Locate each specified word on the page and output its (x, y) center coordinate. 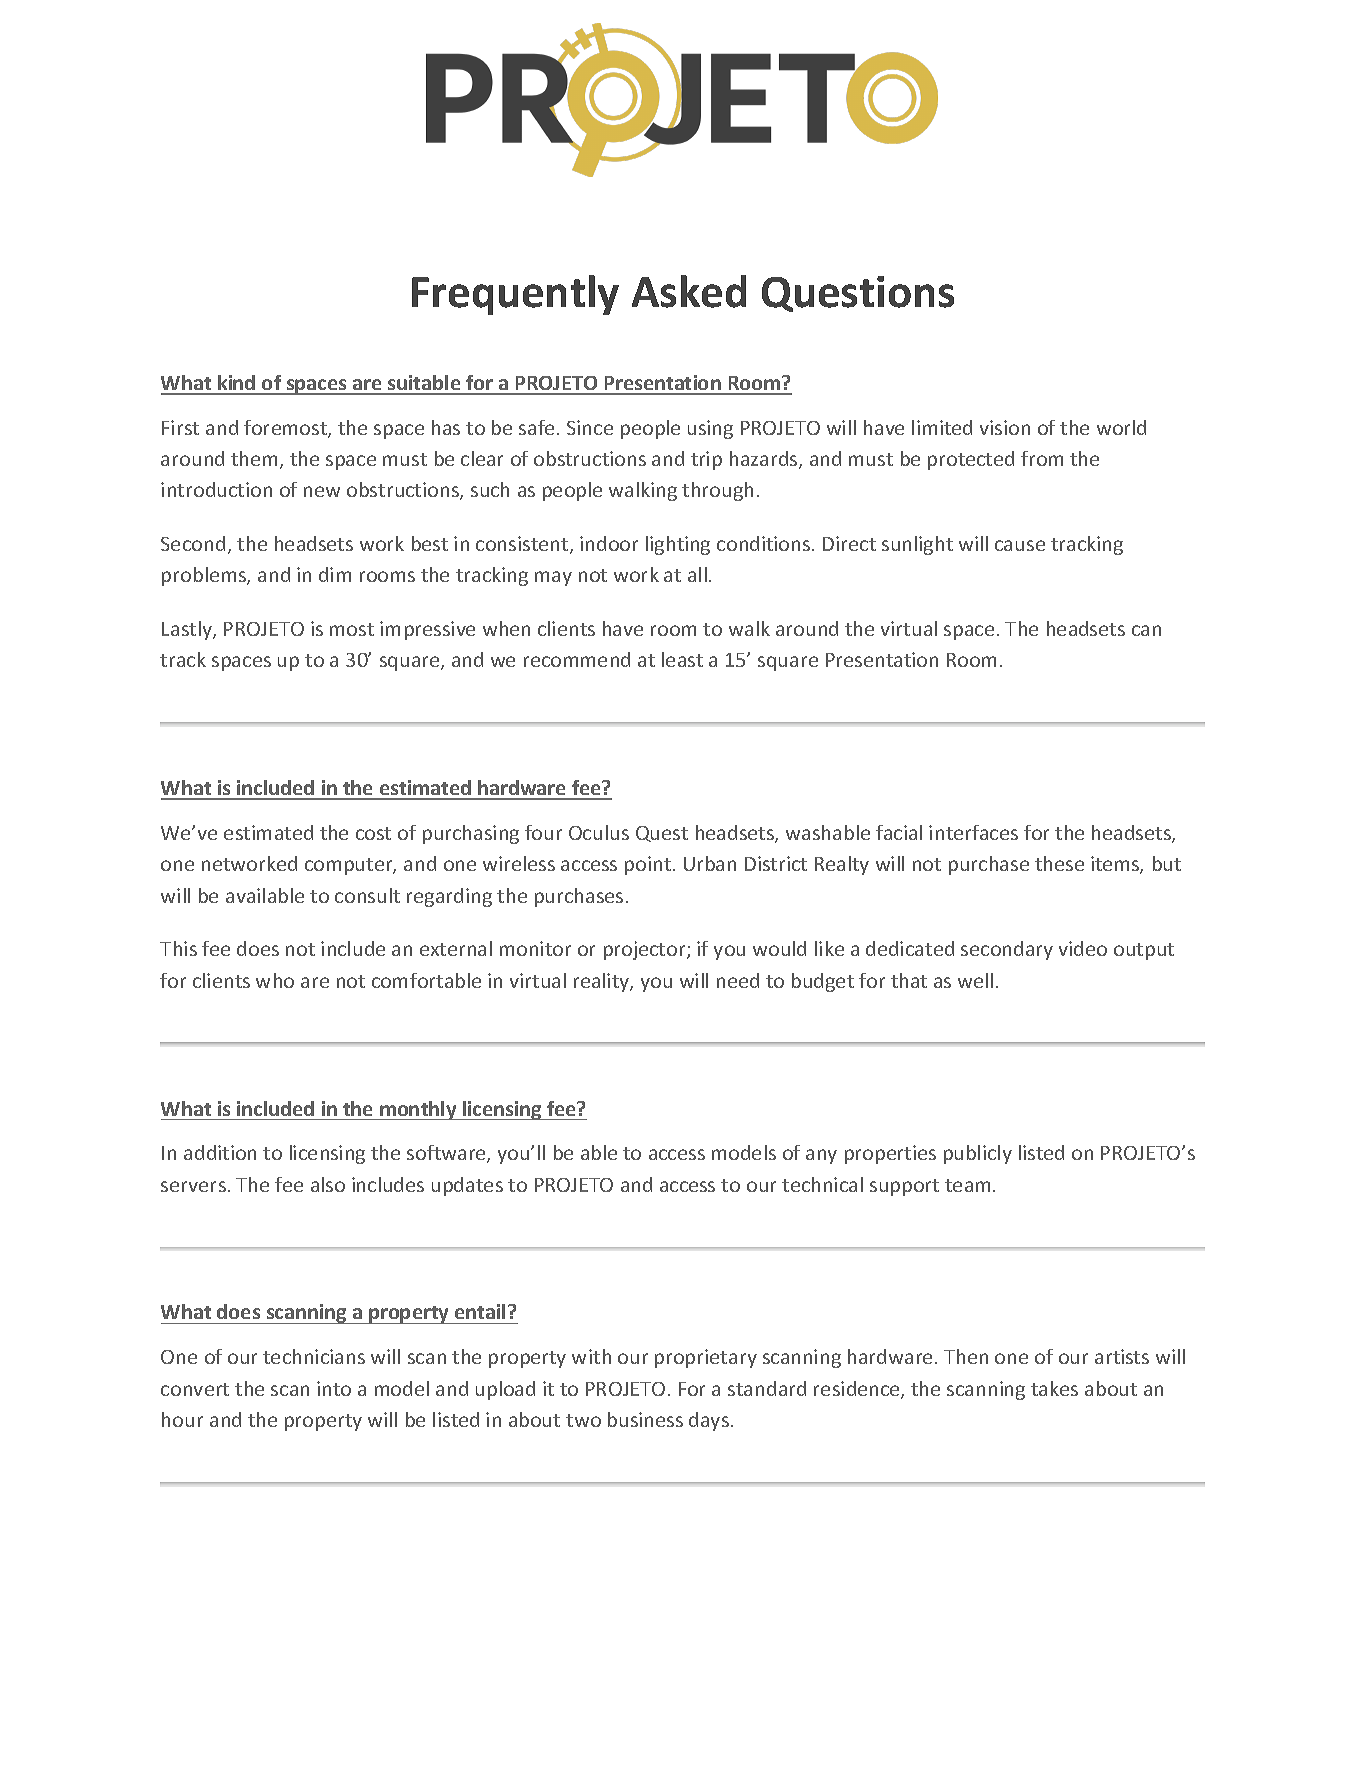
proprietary (706, 1358)
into (334, 1388)
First (180, 427)
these (1059, 863)
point (649, 865)
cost (373, 833)
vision (1005, 427)
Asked (689, 291)
